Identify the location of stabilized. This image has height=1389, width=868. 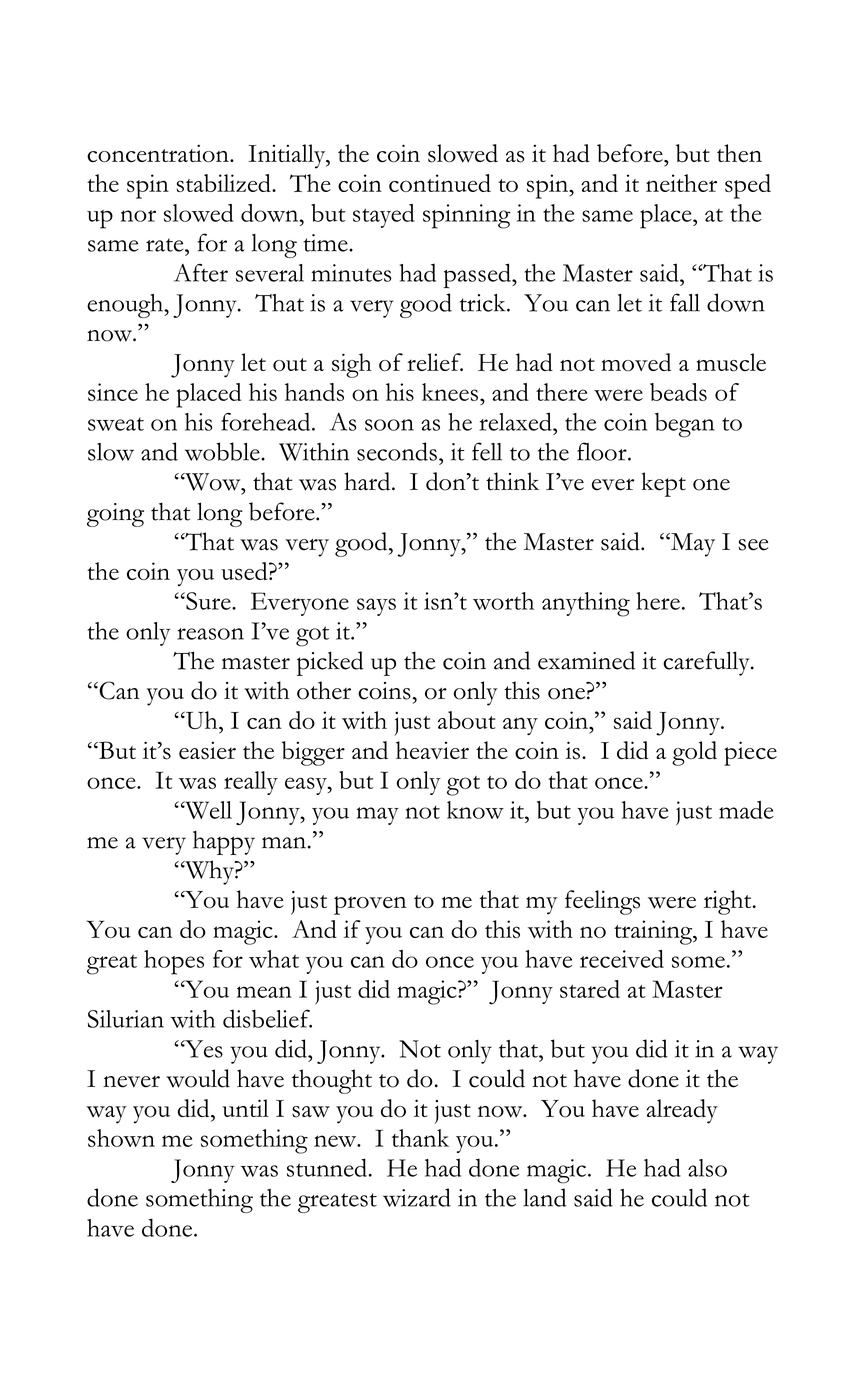
(225, 183).
